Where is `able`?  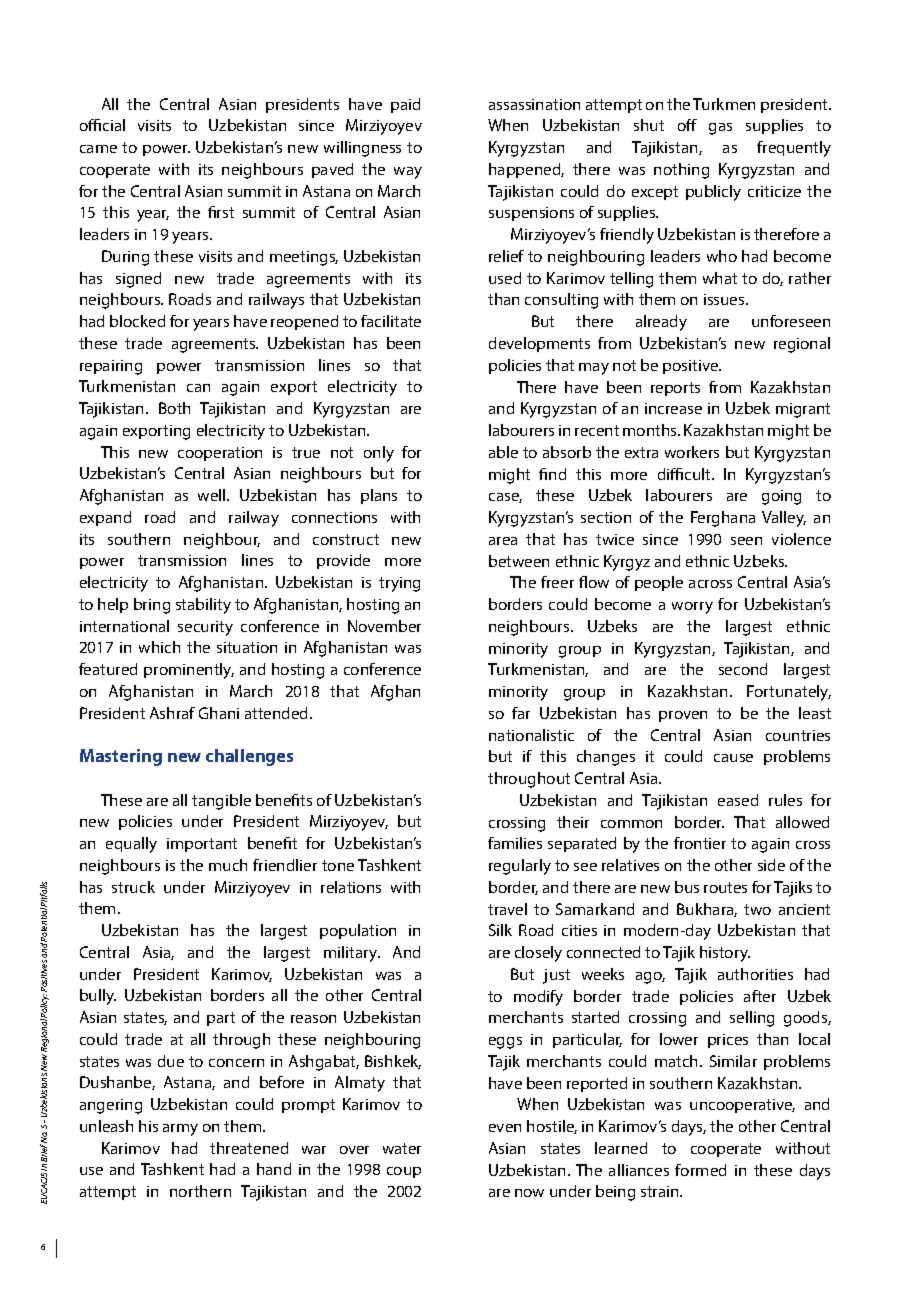 able is located at coordinates (503, 452).
